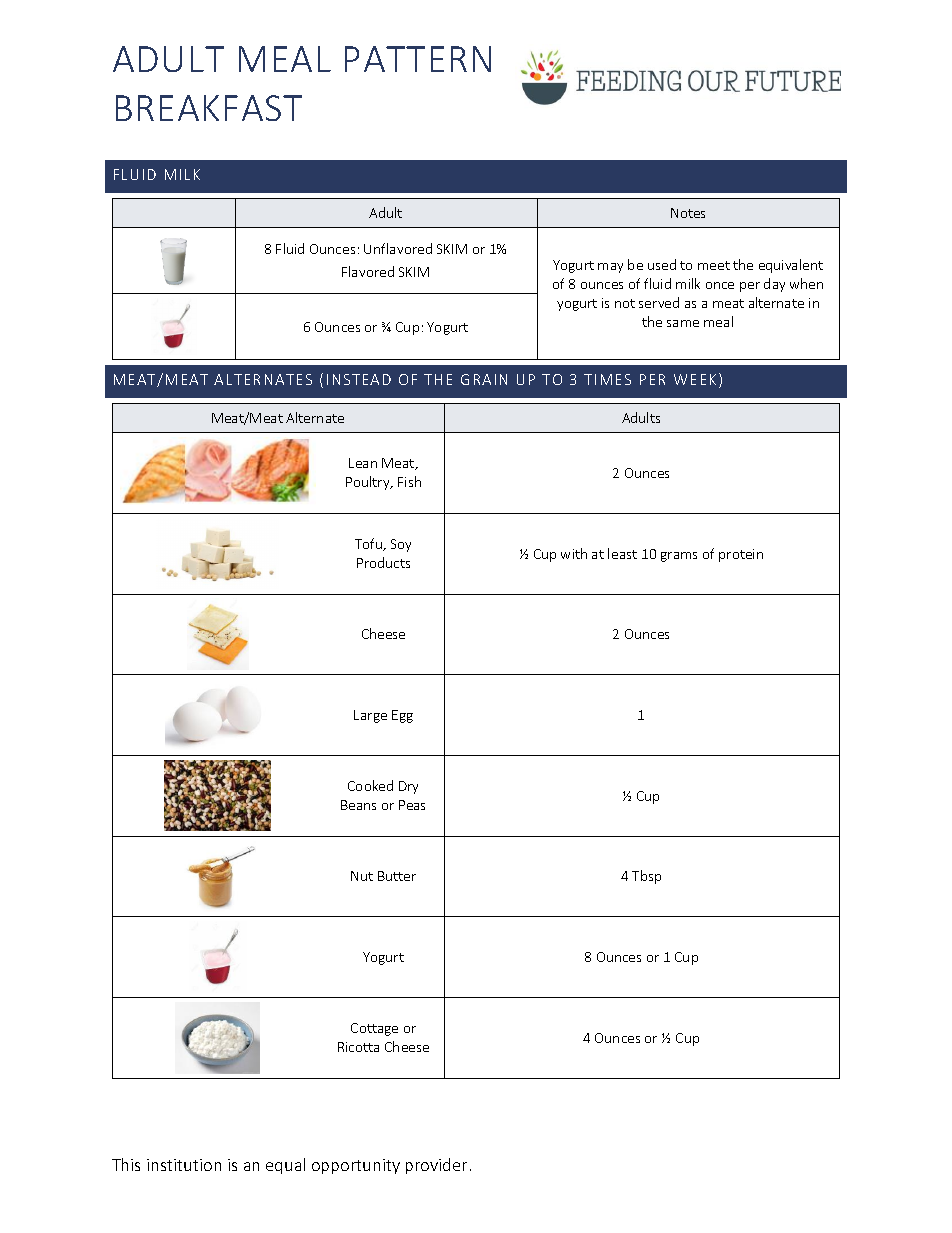 This image has height=1233, width=952. What do you see at coordinates (383, 562) in the image?
I see `Products` at bounding box center [383, 562].
